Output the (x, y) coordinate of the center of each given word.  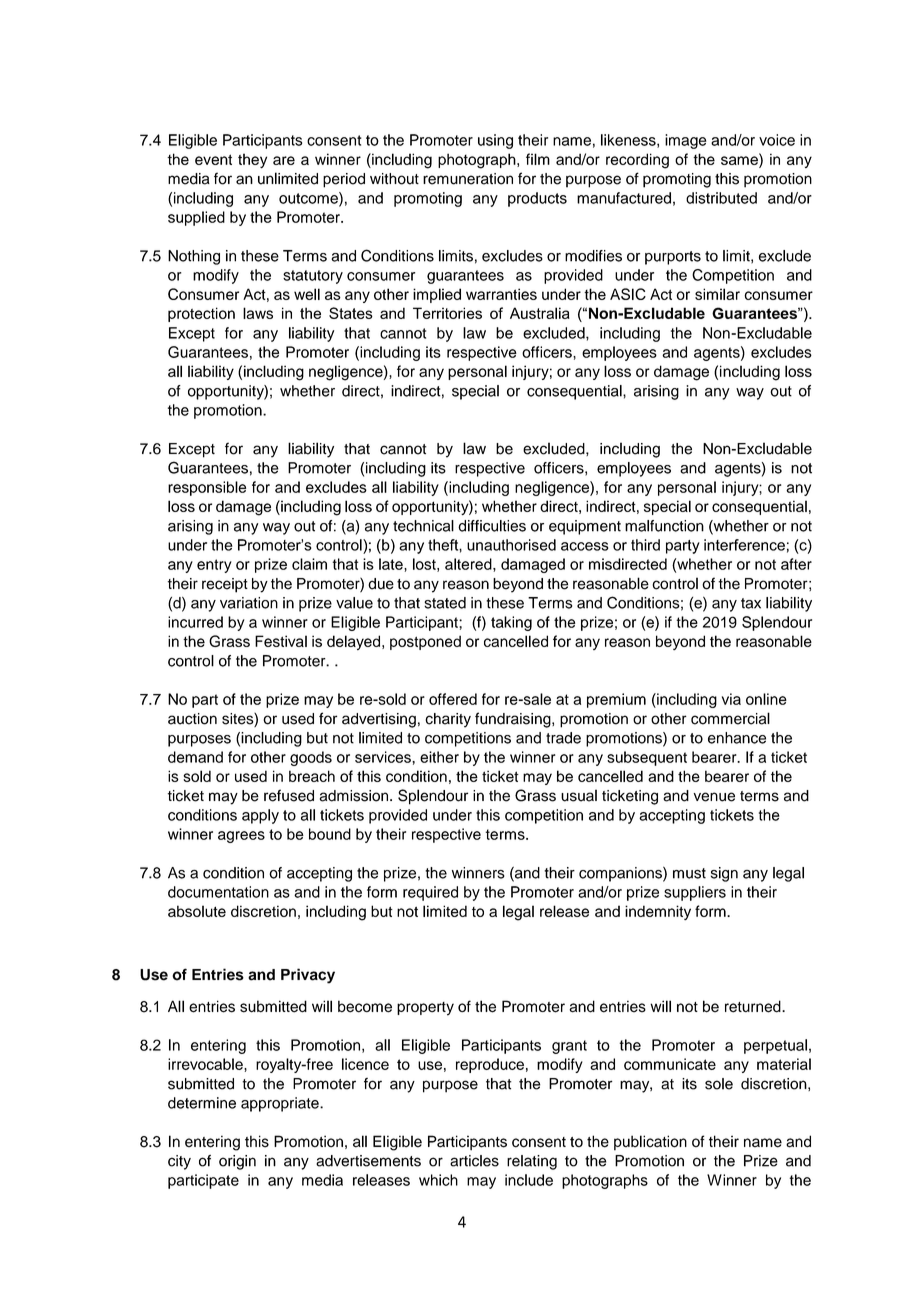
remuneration (468, 179)
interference (744, 545)
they (252, 160)
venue (714, 797)
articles (474, 1161)
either (439, 757)
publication (650, 1143)
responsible (207, 488)
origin (237, 1162)
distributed (721, 198)
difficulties (492, 526)
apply (260, 816)
